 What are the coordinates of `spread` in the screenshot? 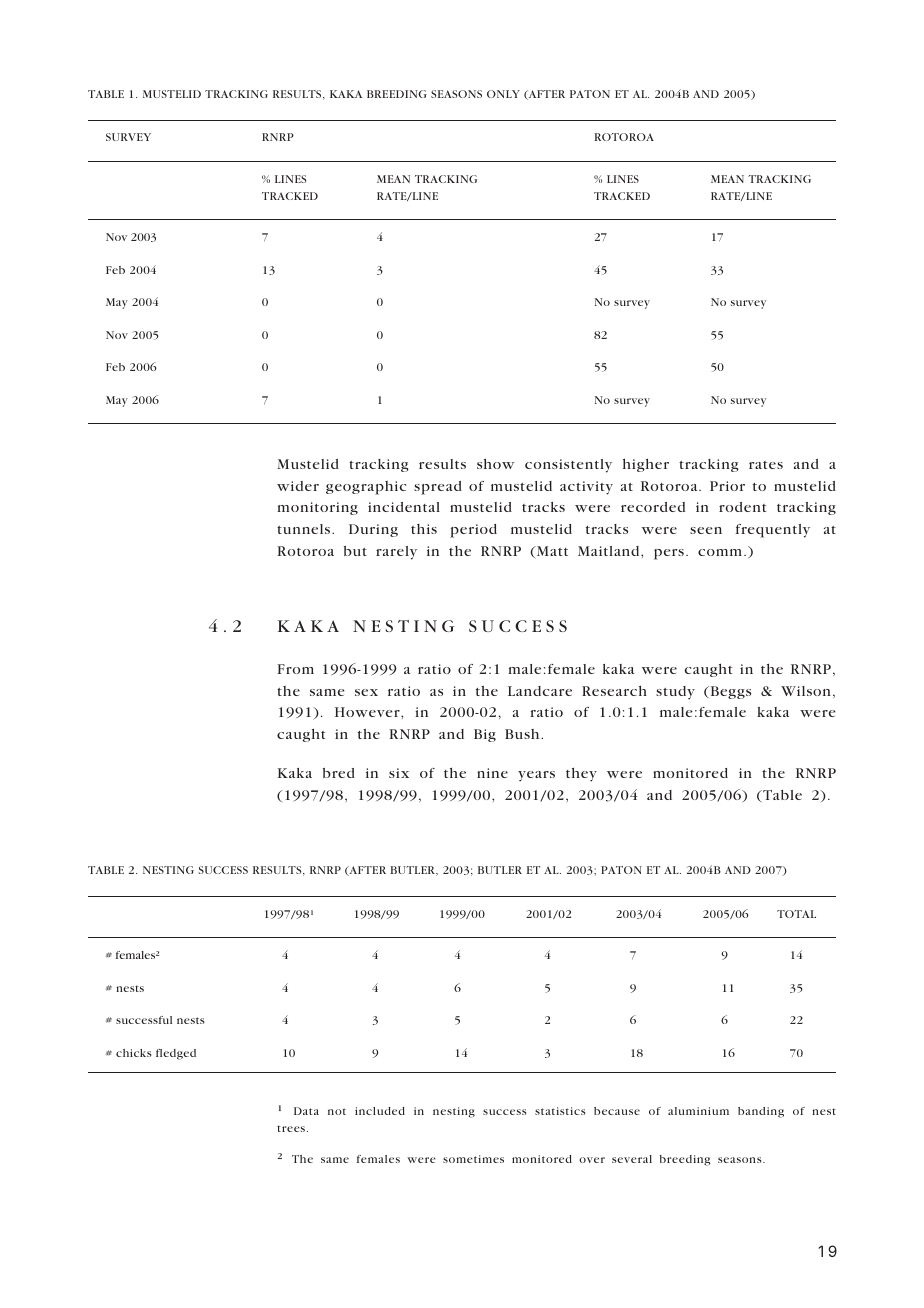 It's located at (438, 488).
